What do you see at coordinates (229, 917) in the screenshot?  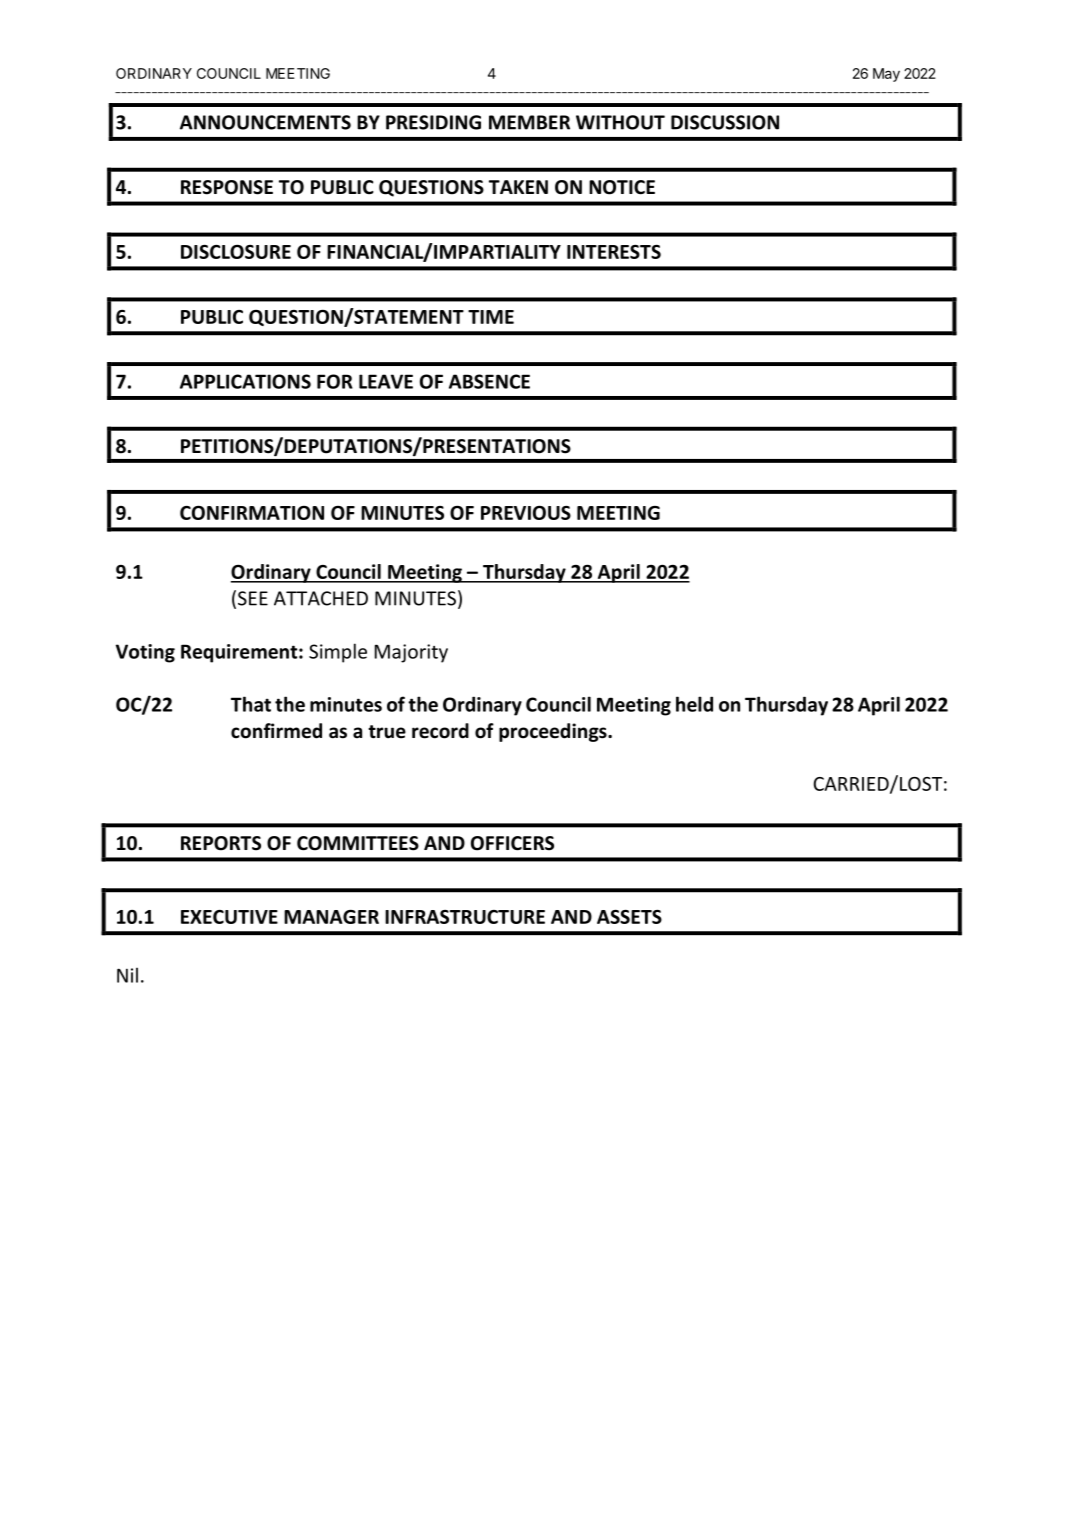 I see `EXECUTIVE` at bounding box center [229, 917].
